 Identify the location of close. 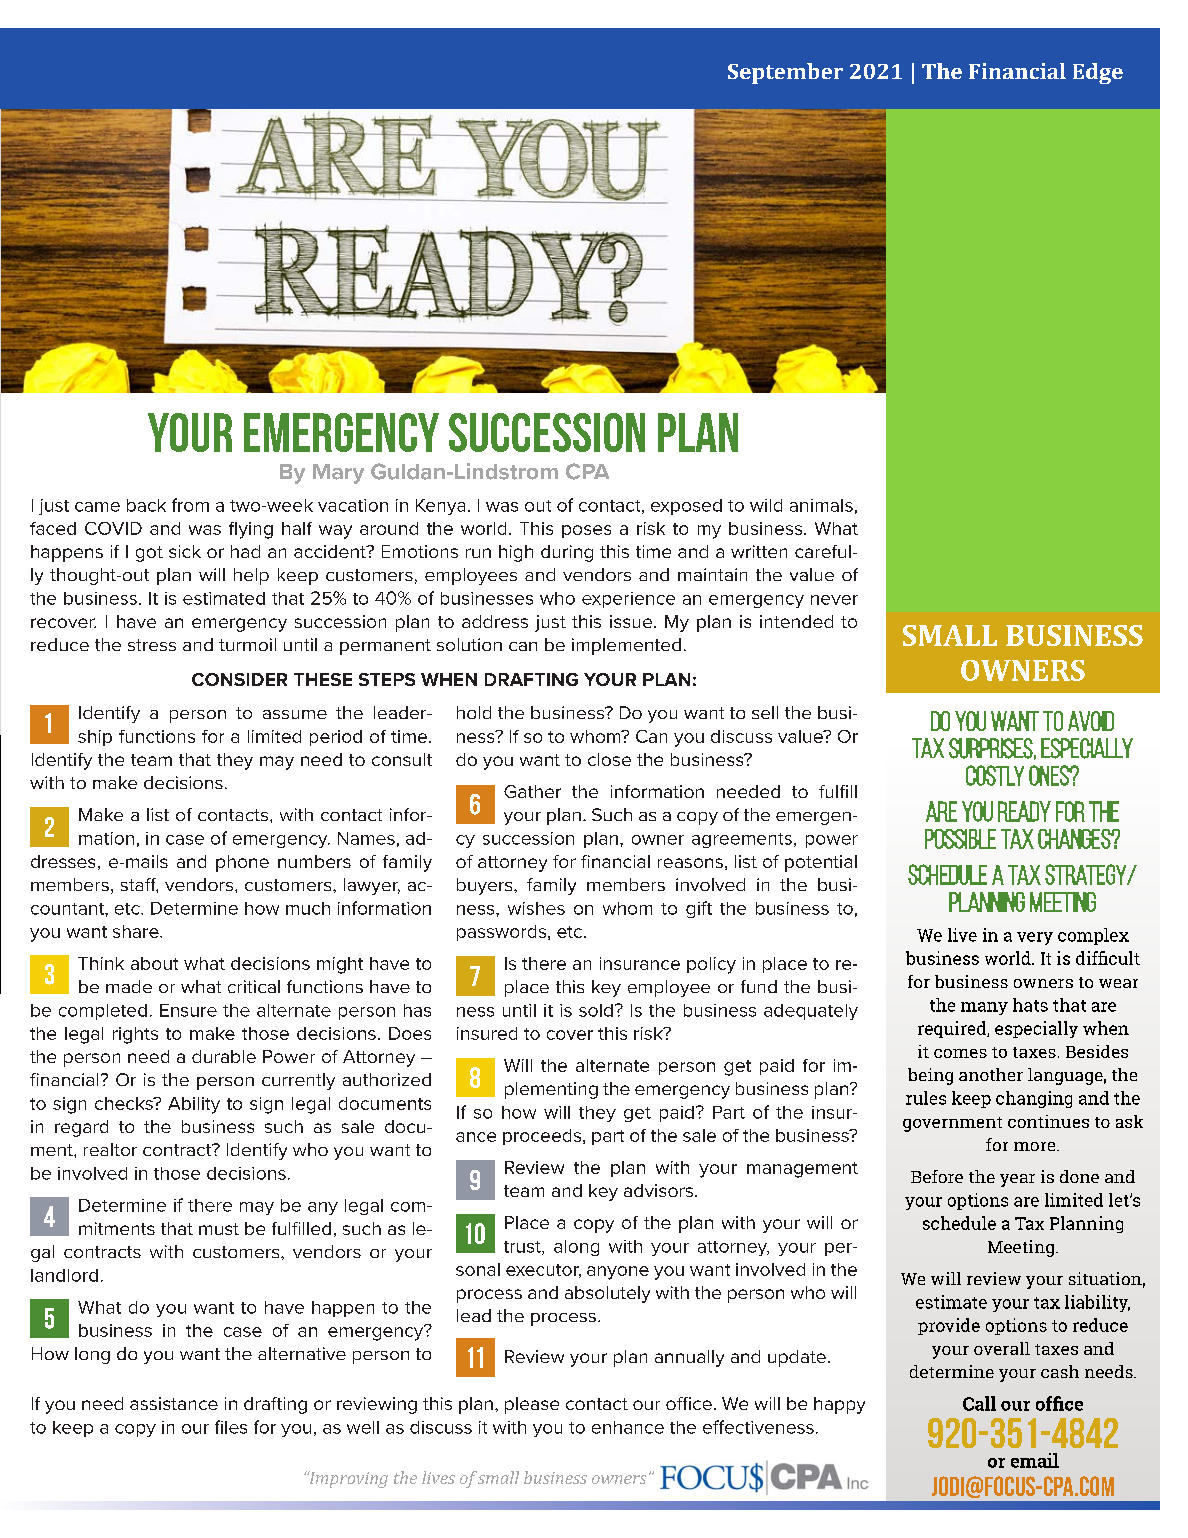
(609, 759).
